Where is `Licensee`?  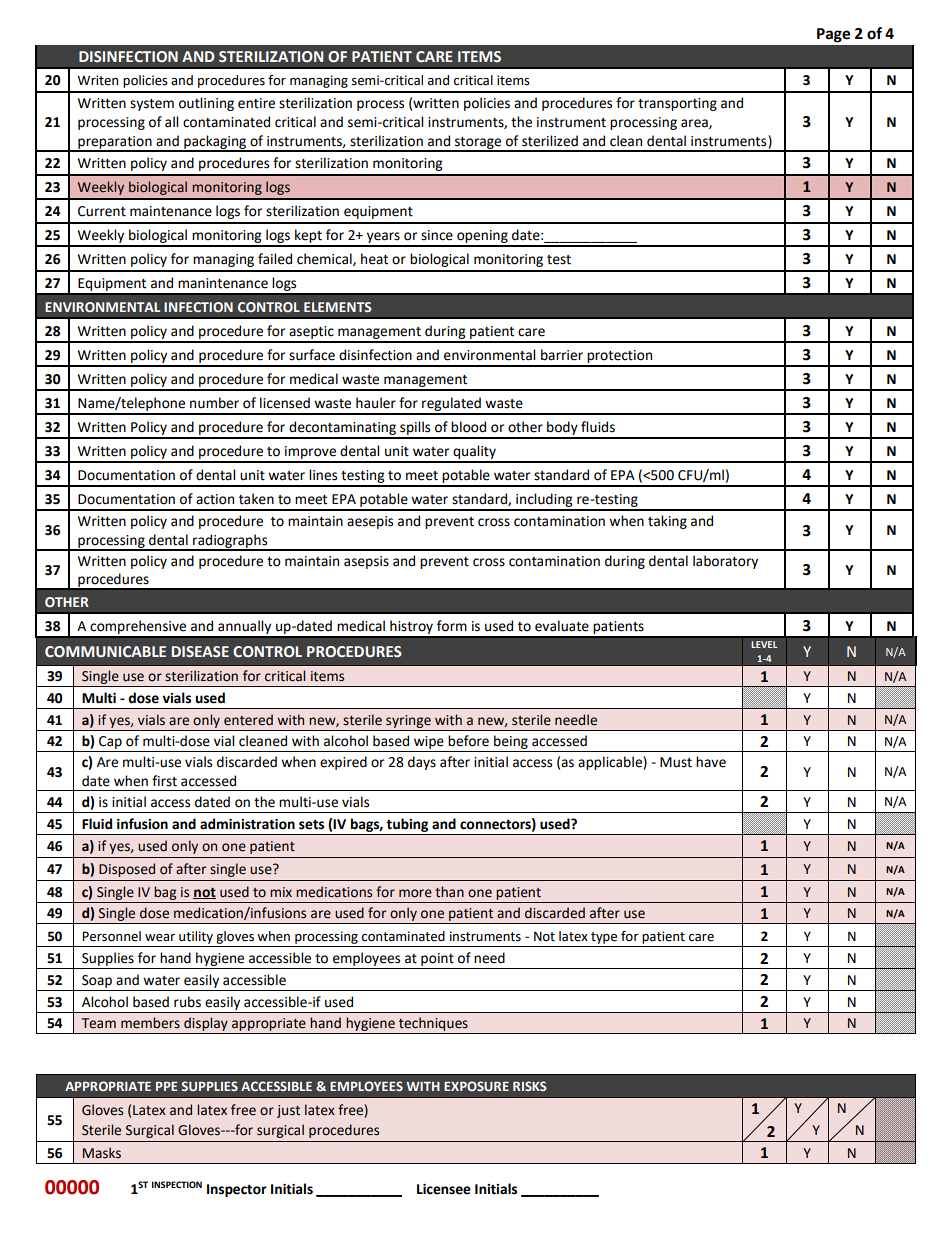 Licensee is located at coordinates (444, 1189).
